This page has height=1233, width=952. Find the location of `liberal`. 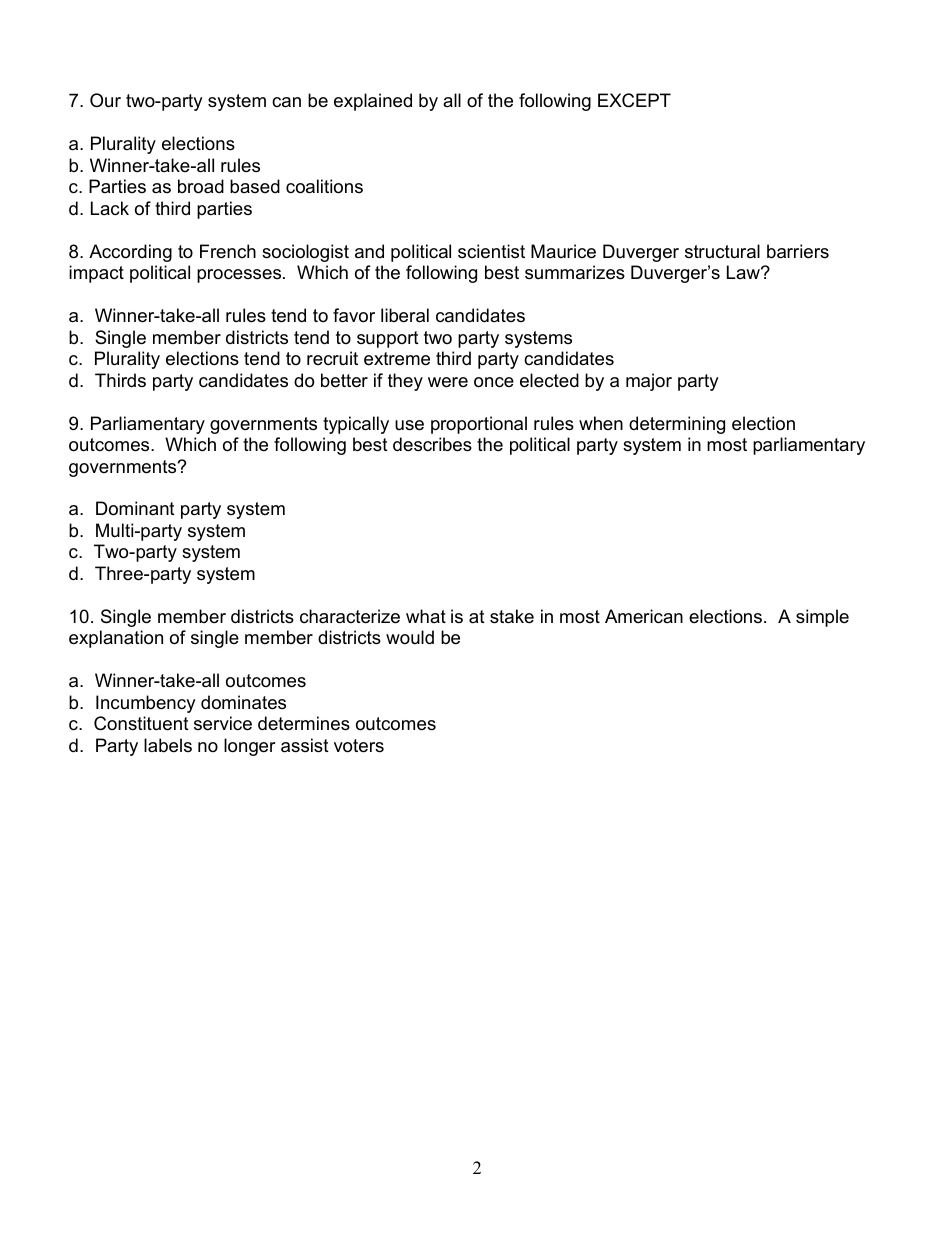

liberal is located at coordinates (405, 315).
